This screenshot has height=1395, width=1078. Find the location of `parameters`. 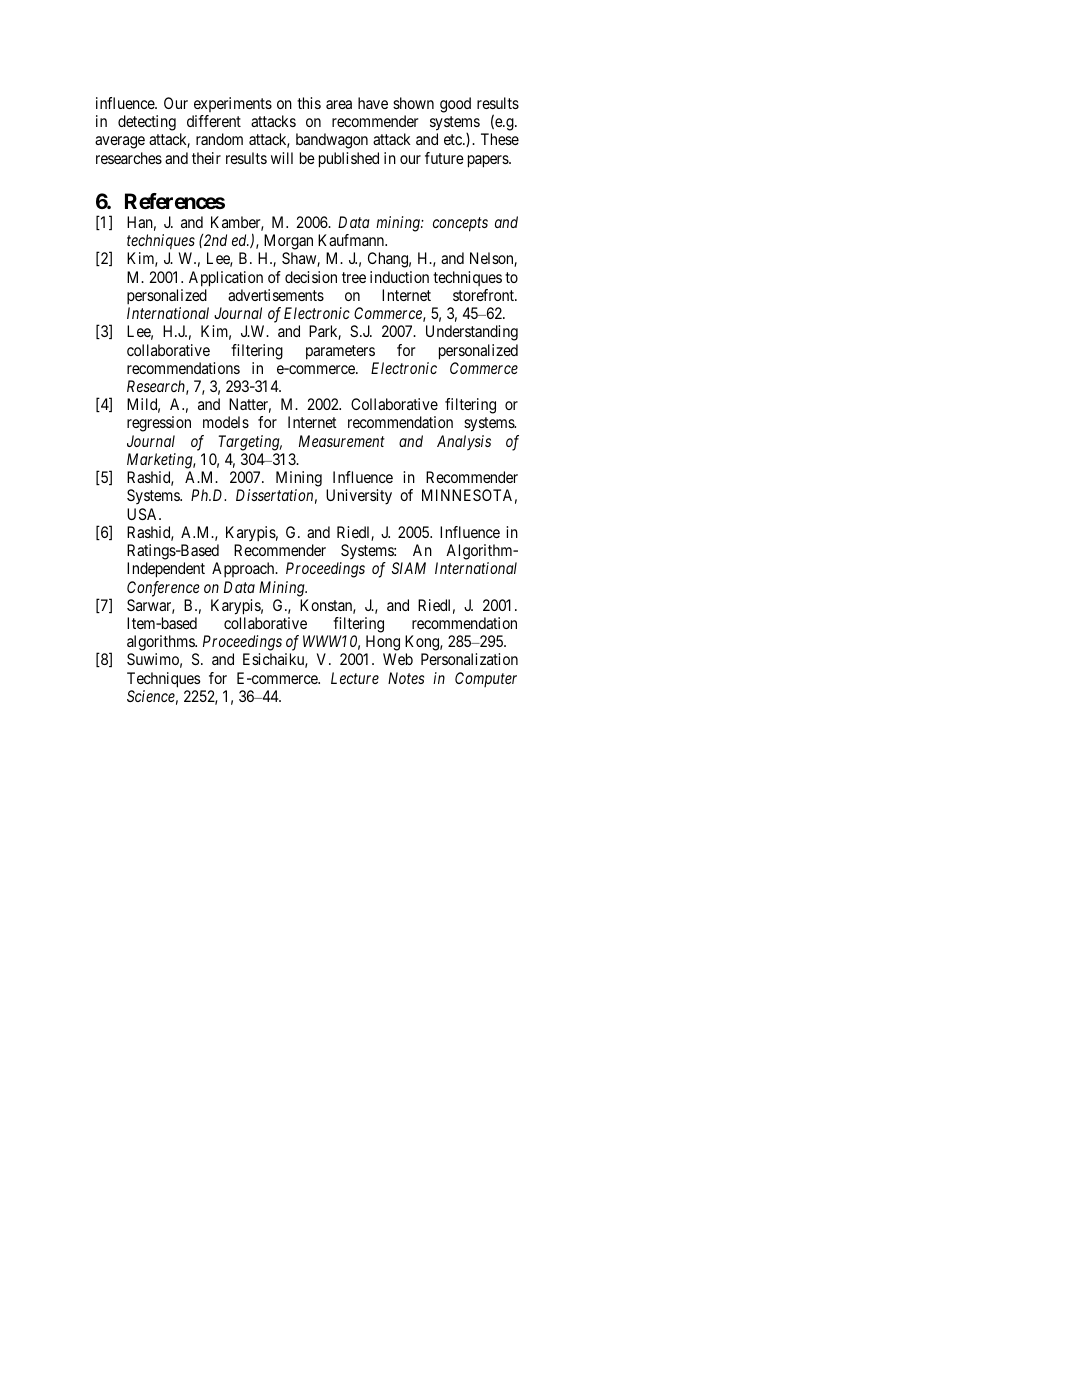

parameters is located at coordinates (340, 352).
